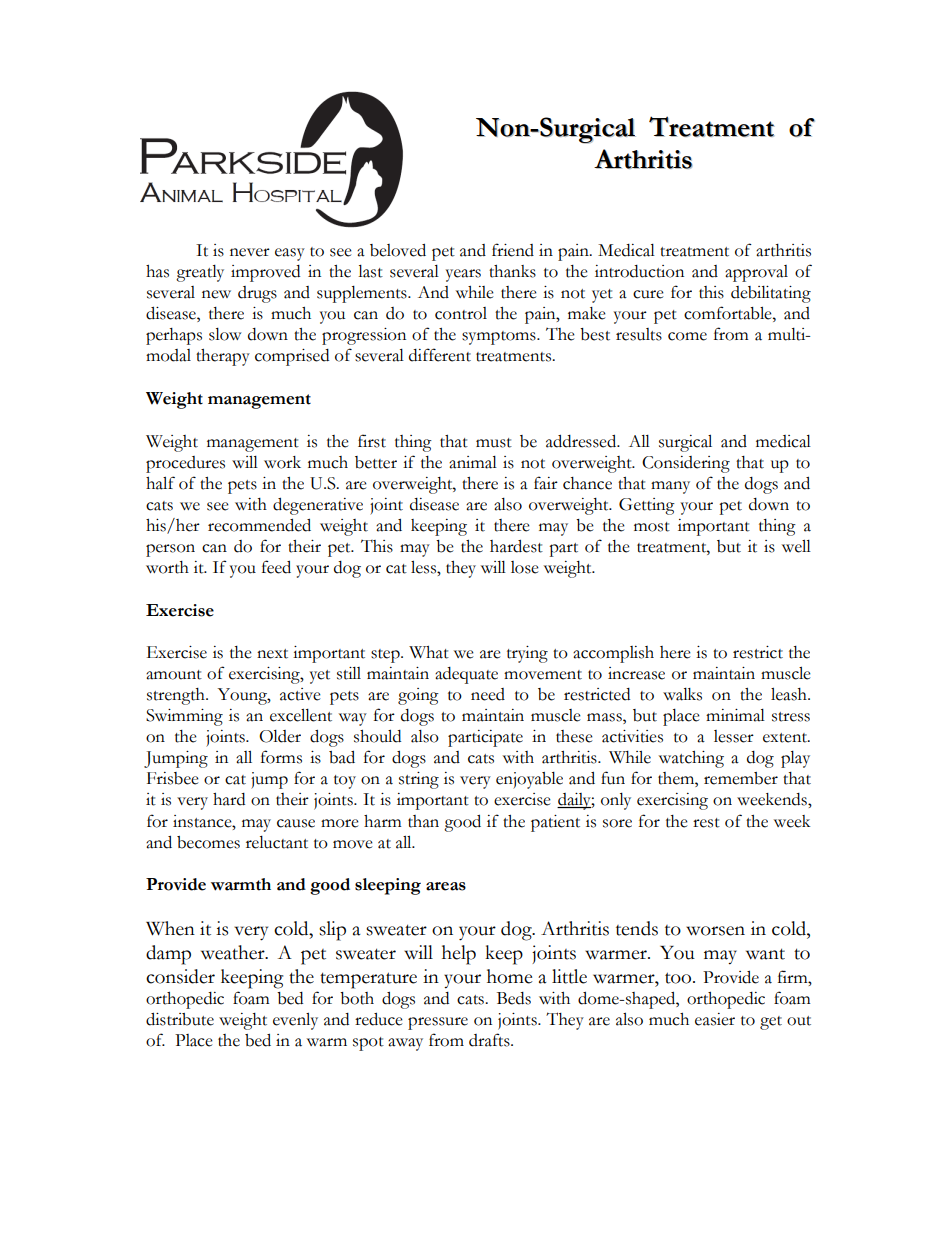  Describe the element at coordinates (180, 1019) in the image. I see `distribute` at that location.
